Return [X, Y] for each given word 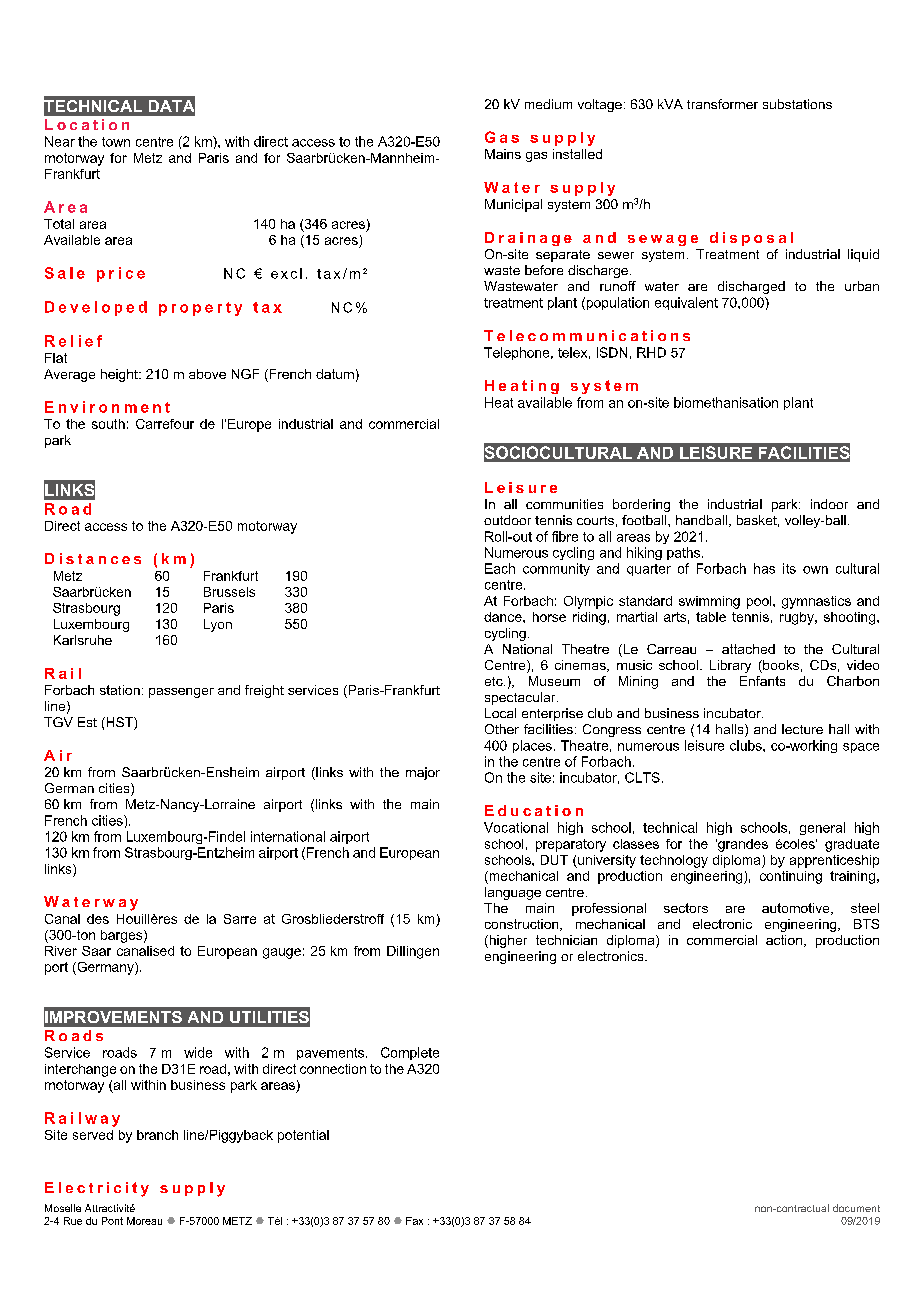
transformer [722, 104]
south [108, 424]
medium [548, 104]
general [822, 828]
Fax [414, 1221]
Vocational [516, 827]
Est [87, 722]
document [856, 1208]
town [116, 142]
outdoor [507, 520]
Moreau [144, 1221]
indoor [829, 504]
